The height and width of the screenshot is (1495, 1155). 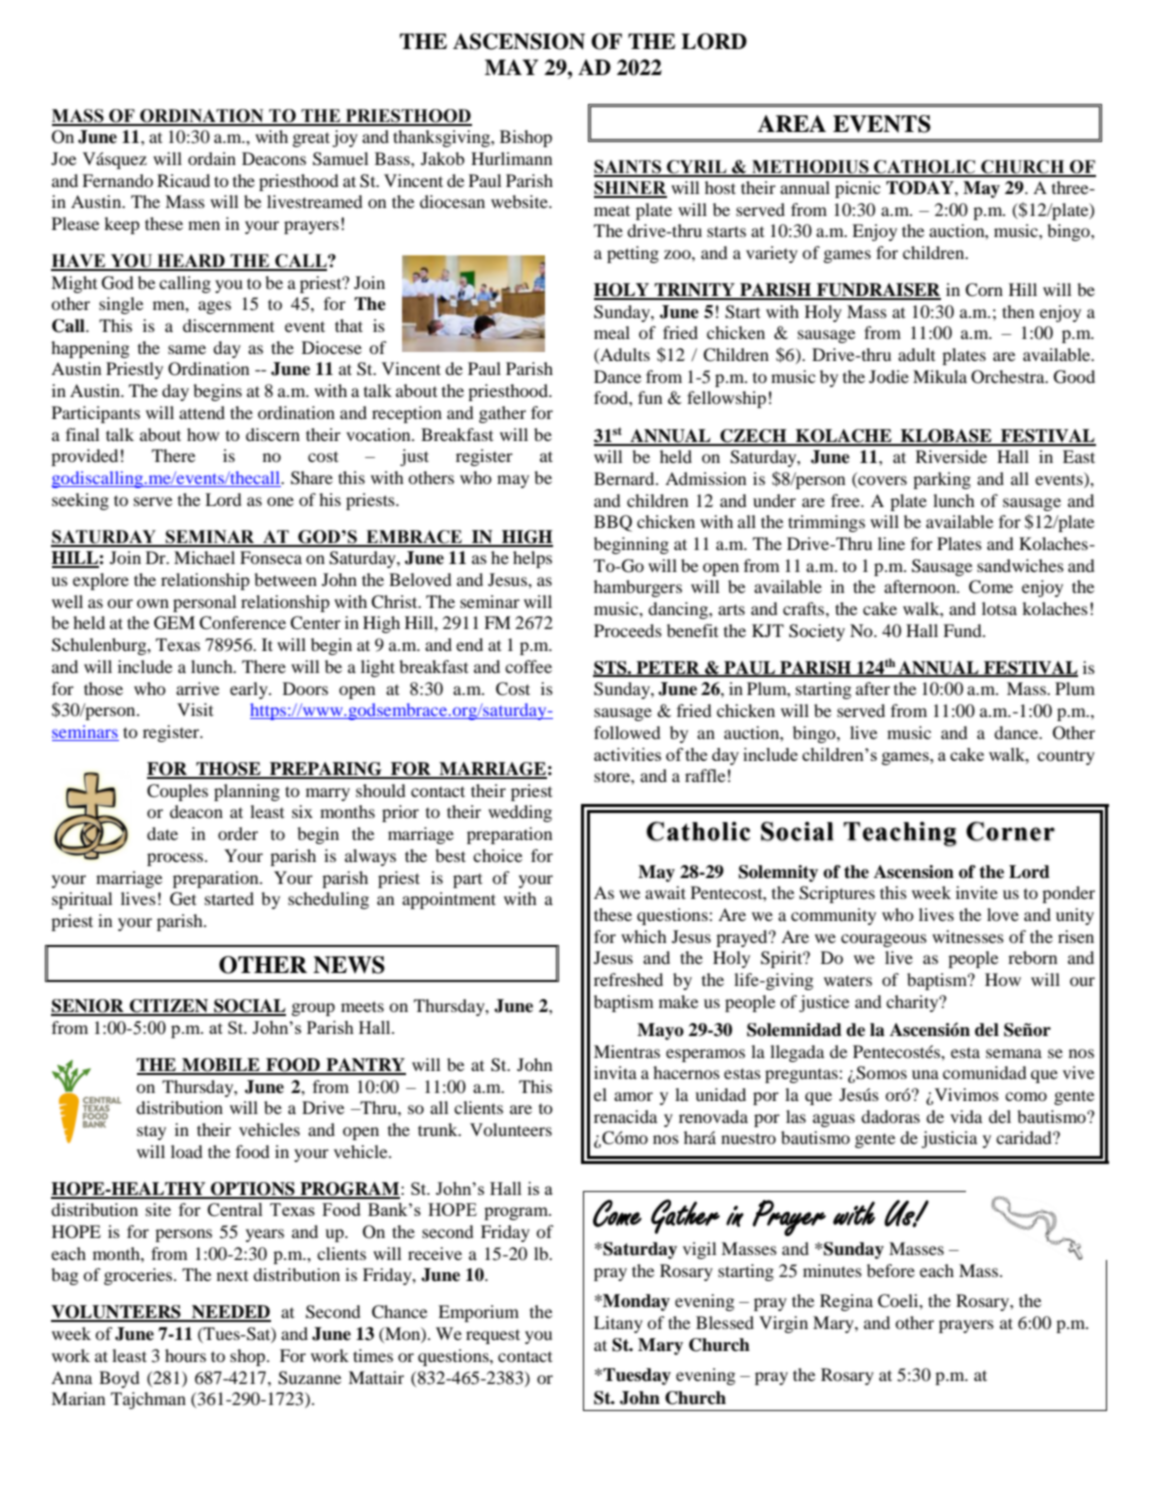 I want to click on SHINER, so click(x=630, y=189).
